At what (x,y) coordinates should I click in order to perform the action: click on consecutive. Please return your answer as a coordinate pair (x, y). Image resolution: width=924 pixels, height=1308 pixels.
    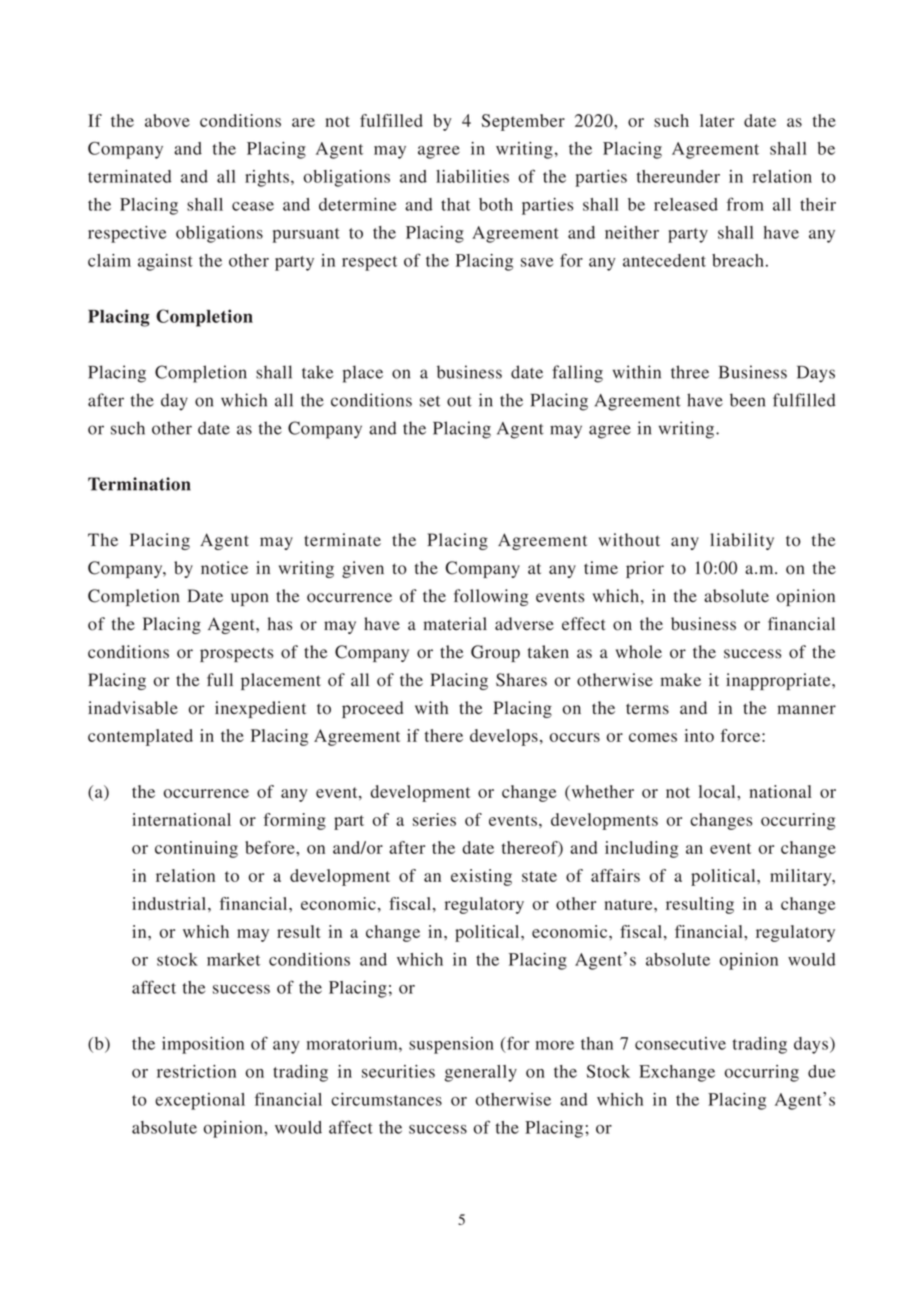
    Looking at the image, I should click on (680, 1043).
